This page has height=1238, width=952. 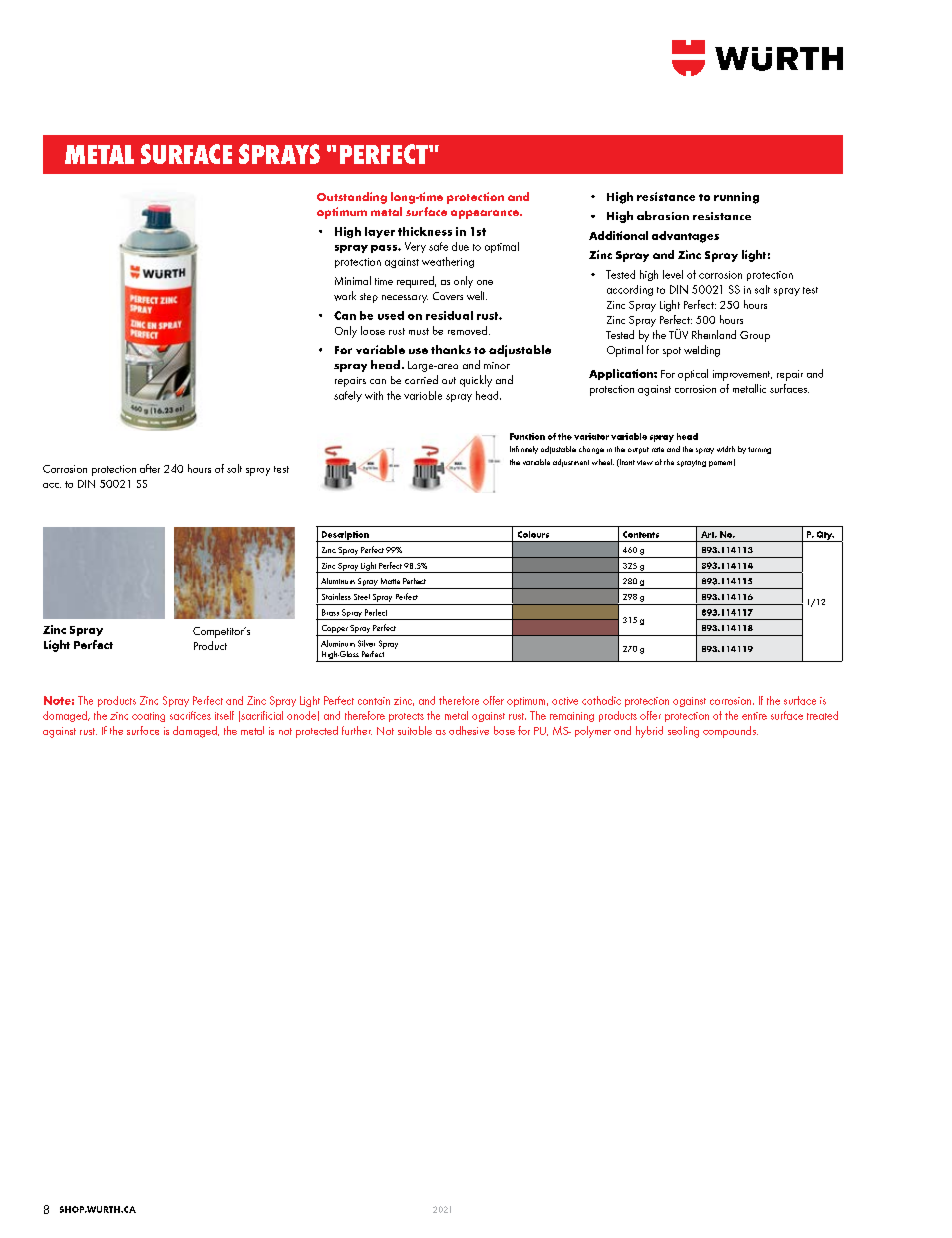 What do you see at coordinates (425, 231) in the page?
I see `thickness` at bounding box center [425, 231].
